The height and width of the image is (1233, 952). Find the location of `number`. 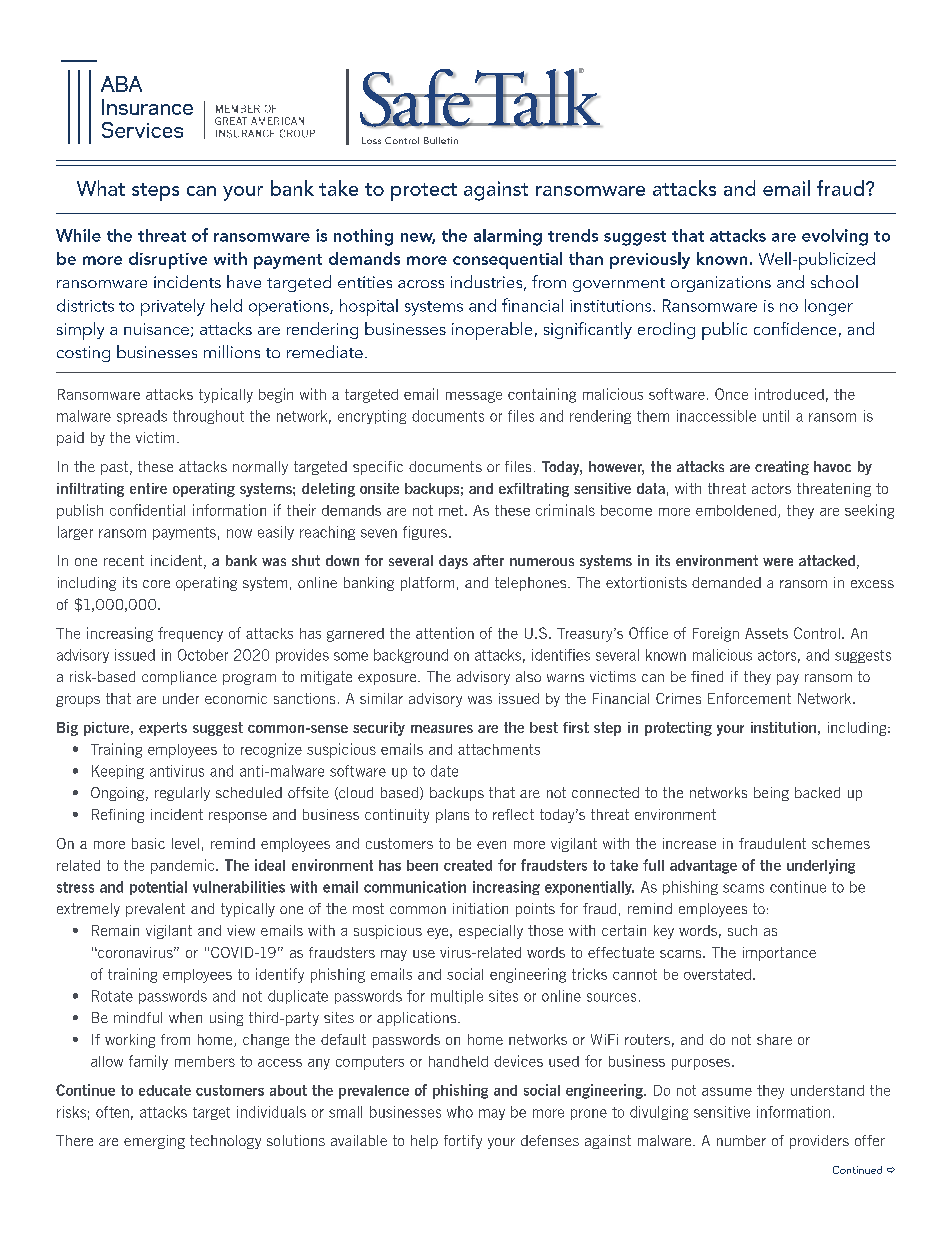

number is located at coordinates (741, 1140).
